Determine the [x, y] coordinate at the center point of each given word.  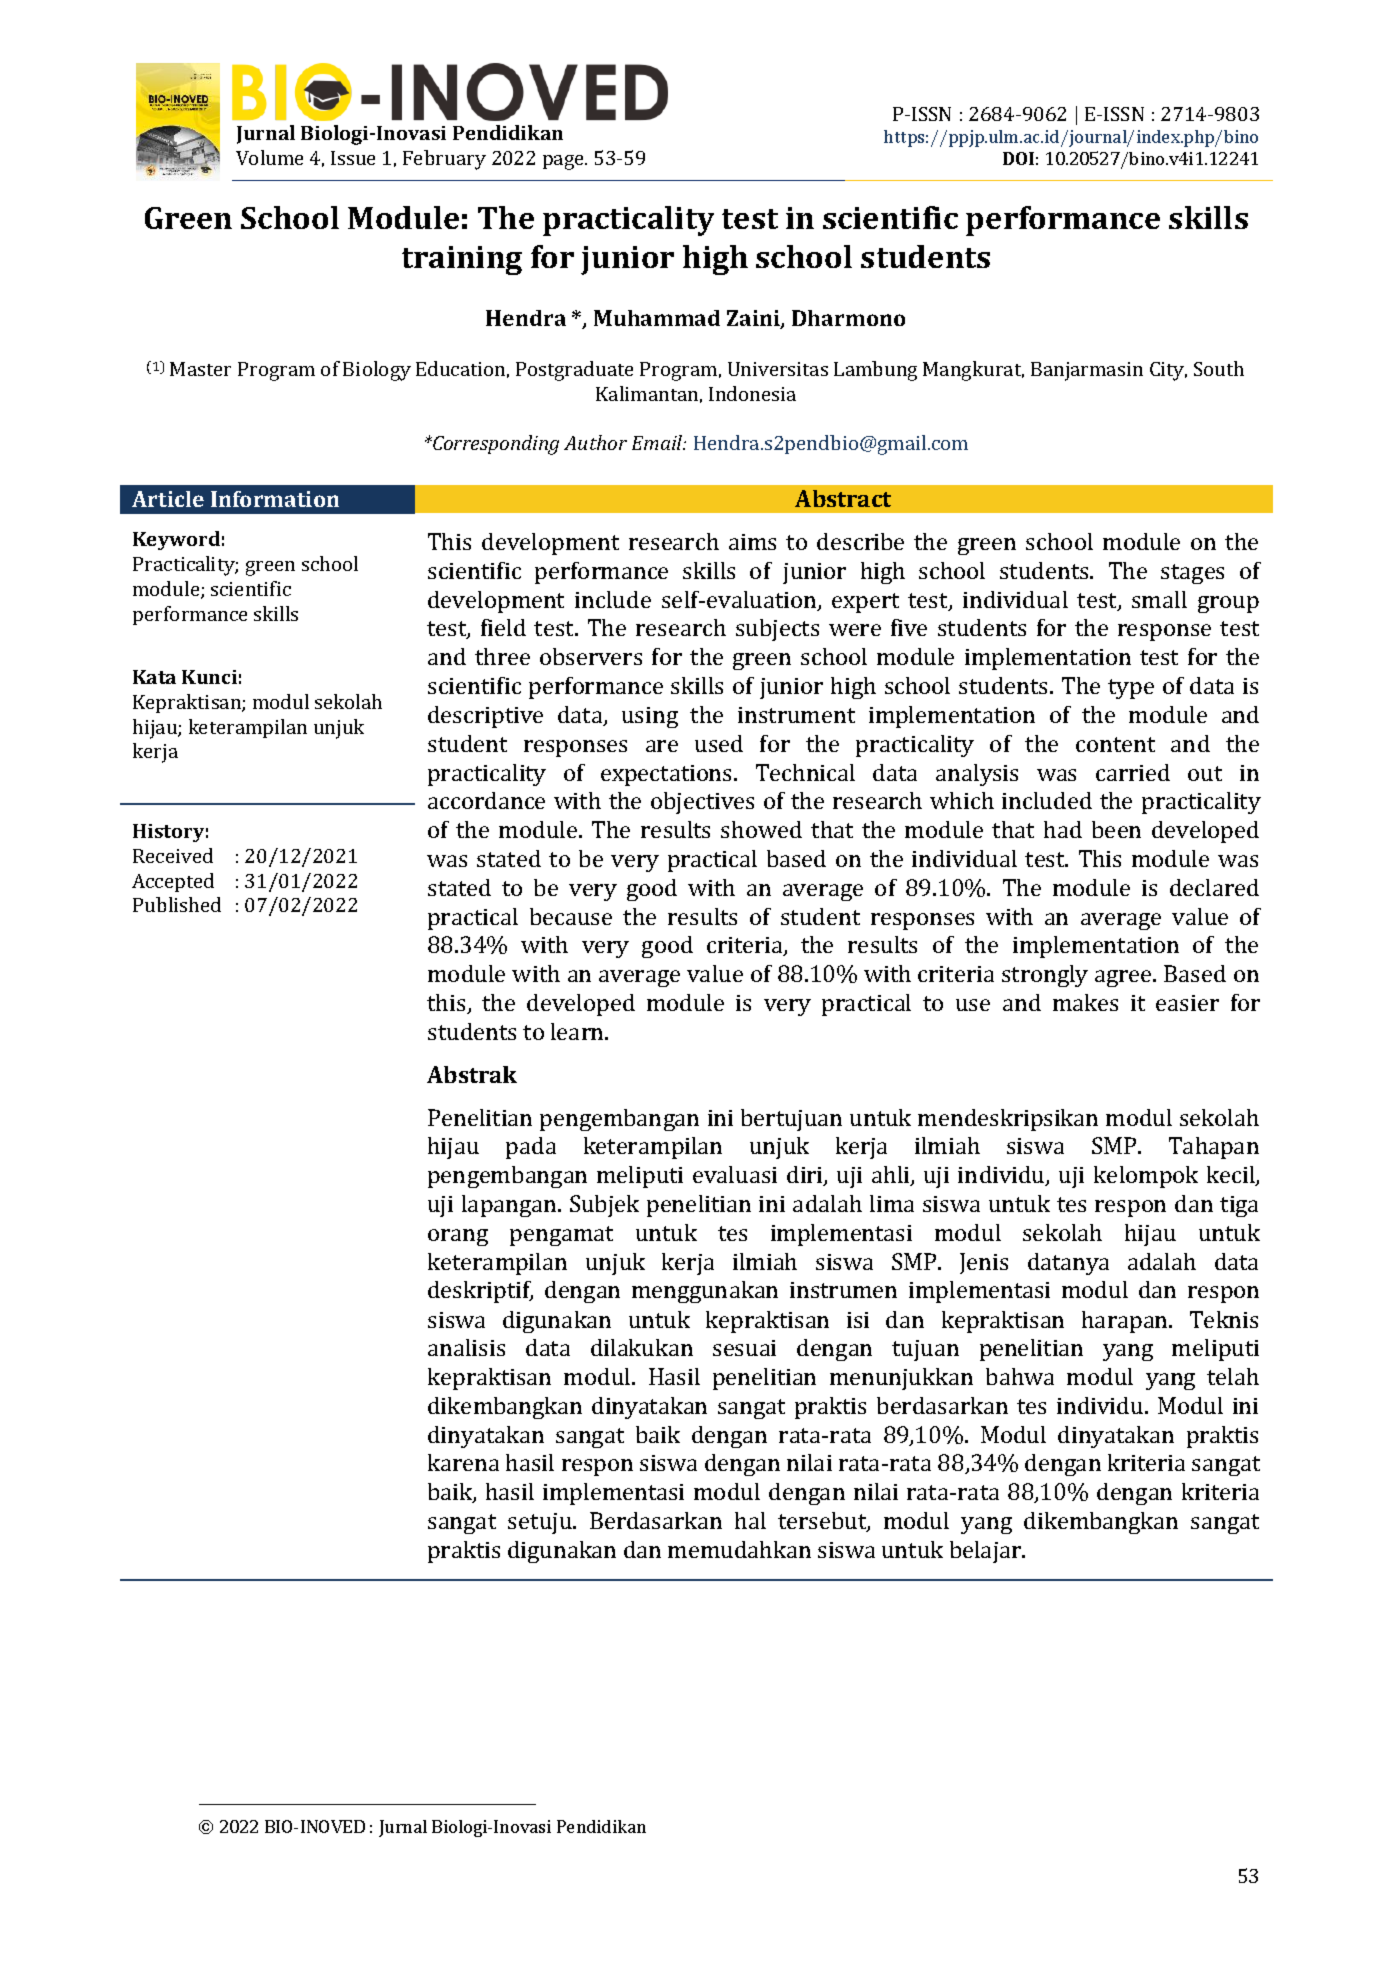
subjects [777, 630]
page [564, 162]
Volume [269, 157]
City [1168, 371]
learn [578, 1031]
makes [1085, 1002]
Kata [154, 677]
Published [177, 904]
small [1159, 599]
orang [458, 1237]
